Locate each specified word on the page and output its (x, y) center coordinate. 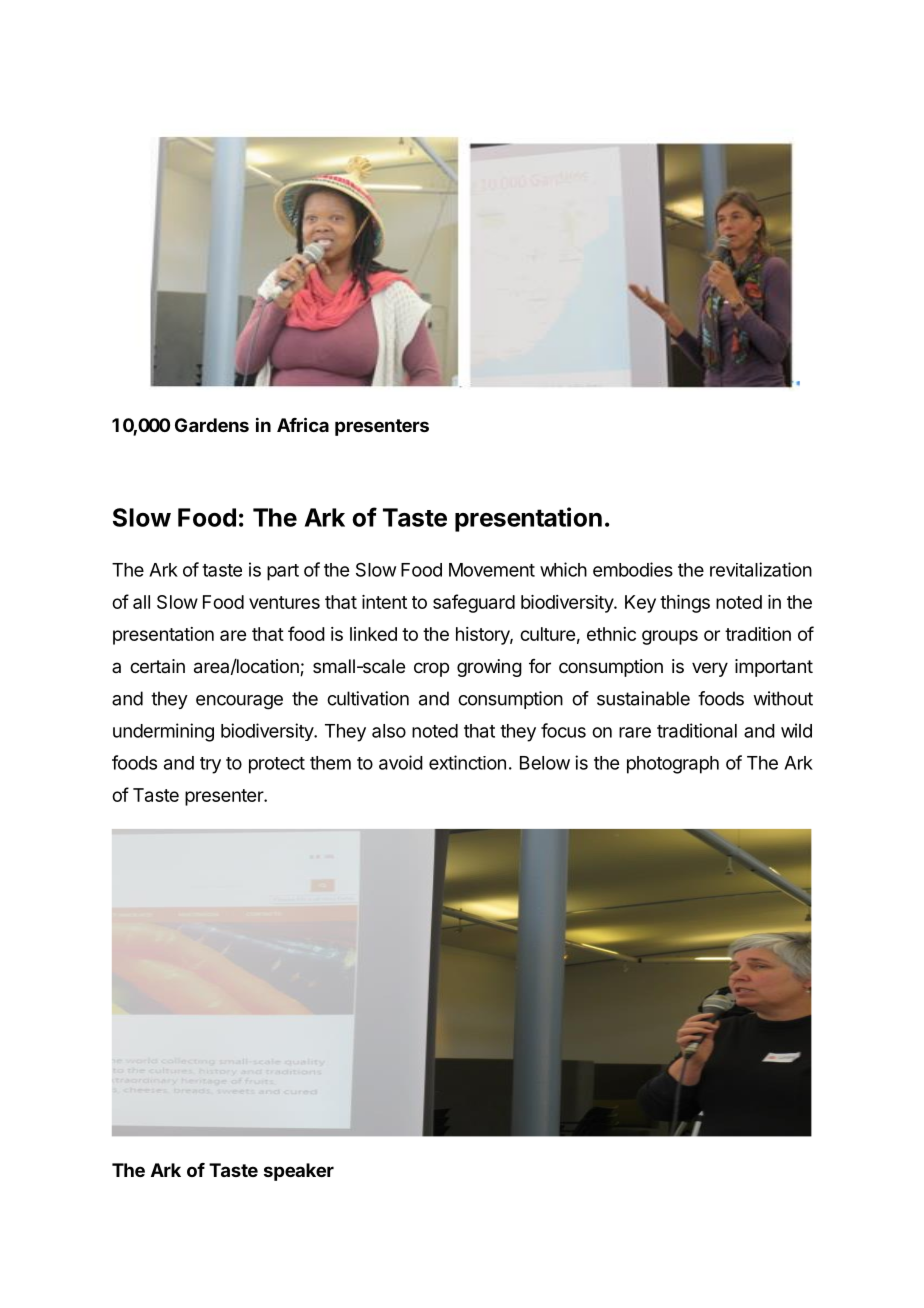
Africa (303, 424)
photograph (673, 765)
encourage (239, 702)
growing (489, 668)
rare (635, 732)
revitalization (761, 569)
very (710, 669)
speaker (299, 1172)
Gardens (212, 425)
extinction (467, 762)
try (210, 765)
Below (545, 763)
